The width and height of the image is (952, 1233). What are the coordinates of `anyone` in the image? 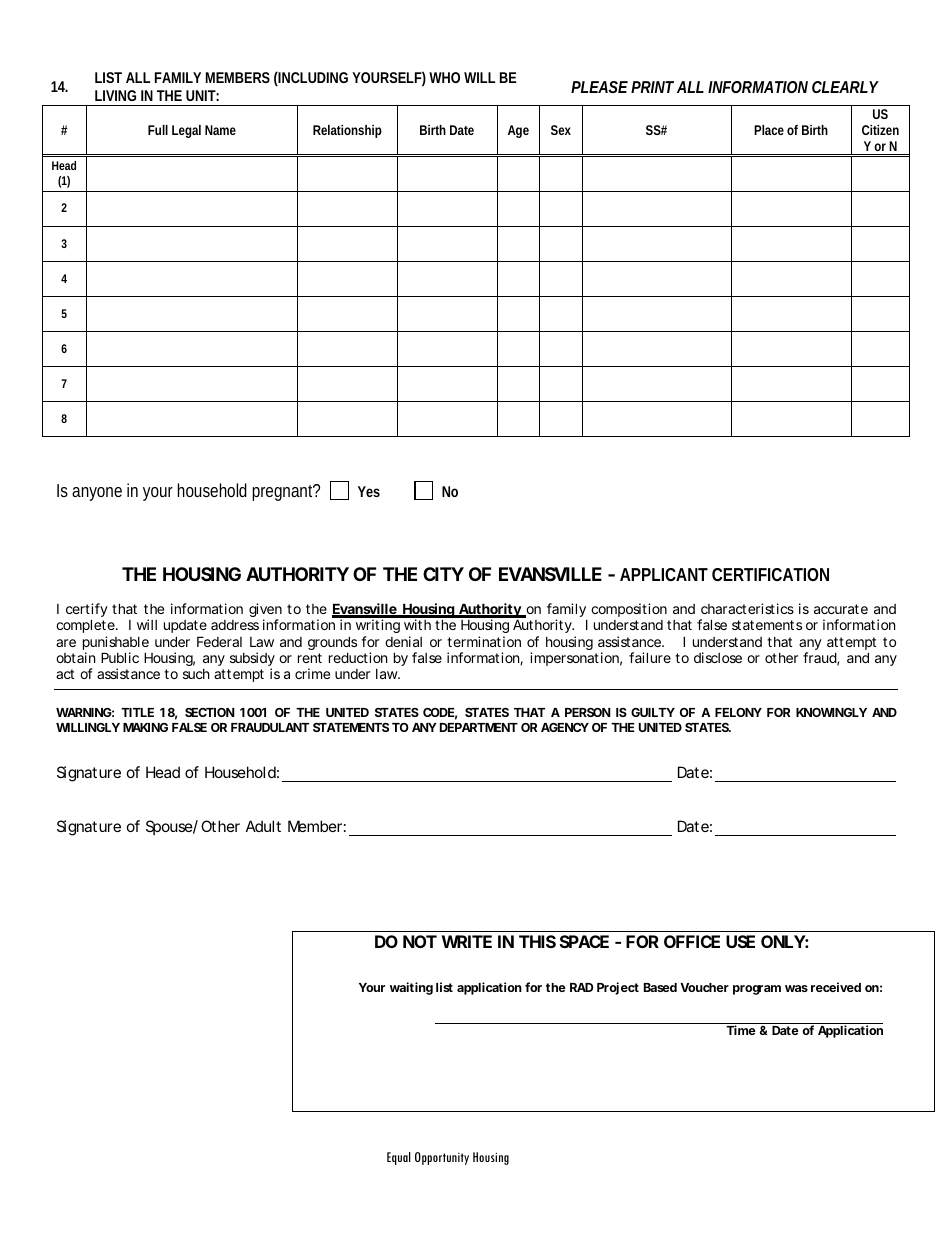 It's located at (97, 494).
